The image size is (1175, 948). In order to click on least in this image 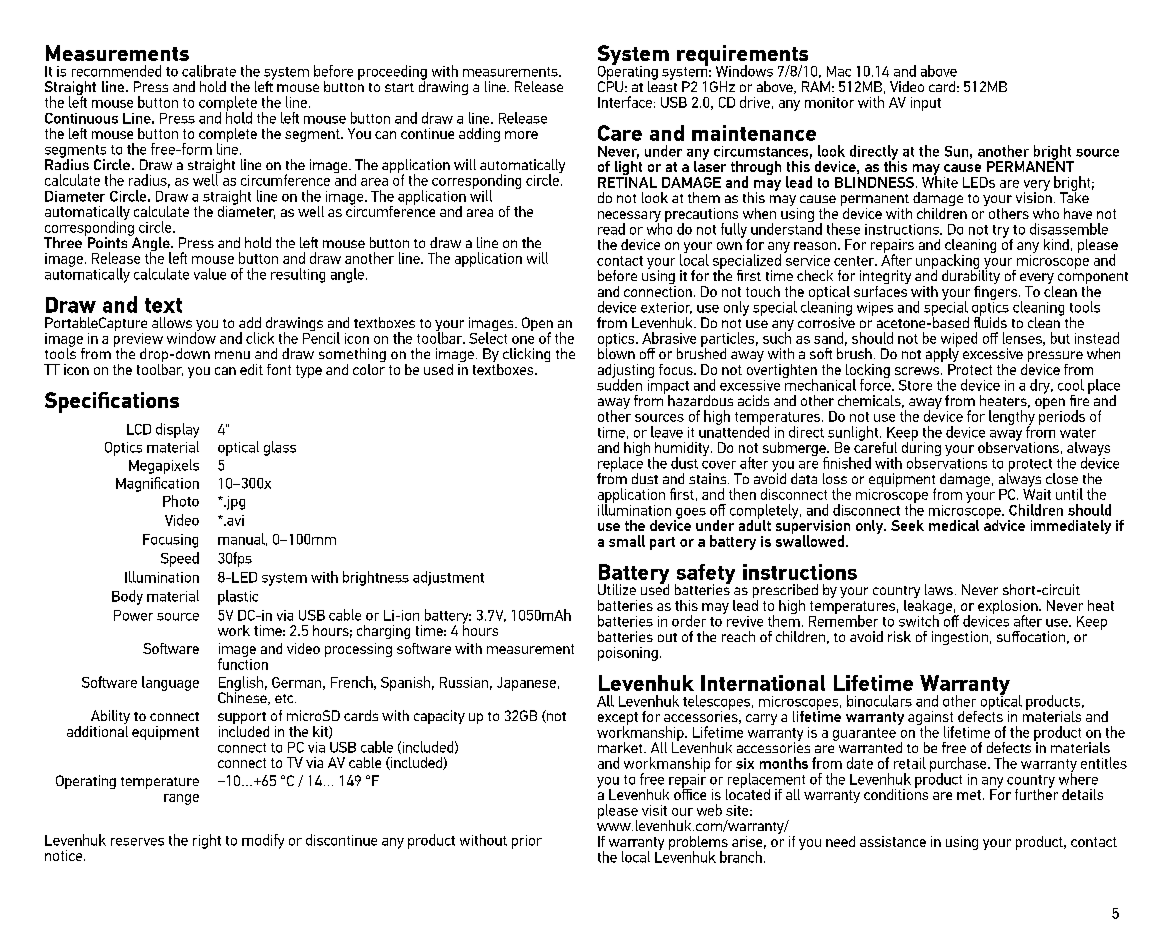, I will do `click(662, 85)`.
